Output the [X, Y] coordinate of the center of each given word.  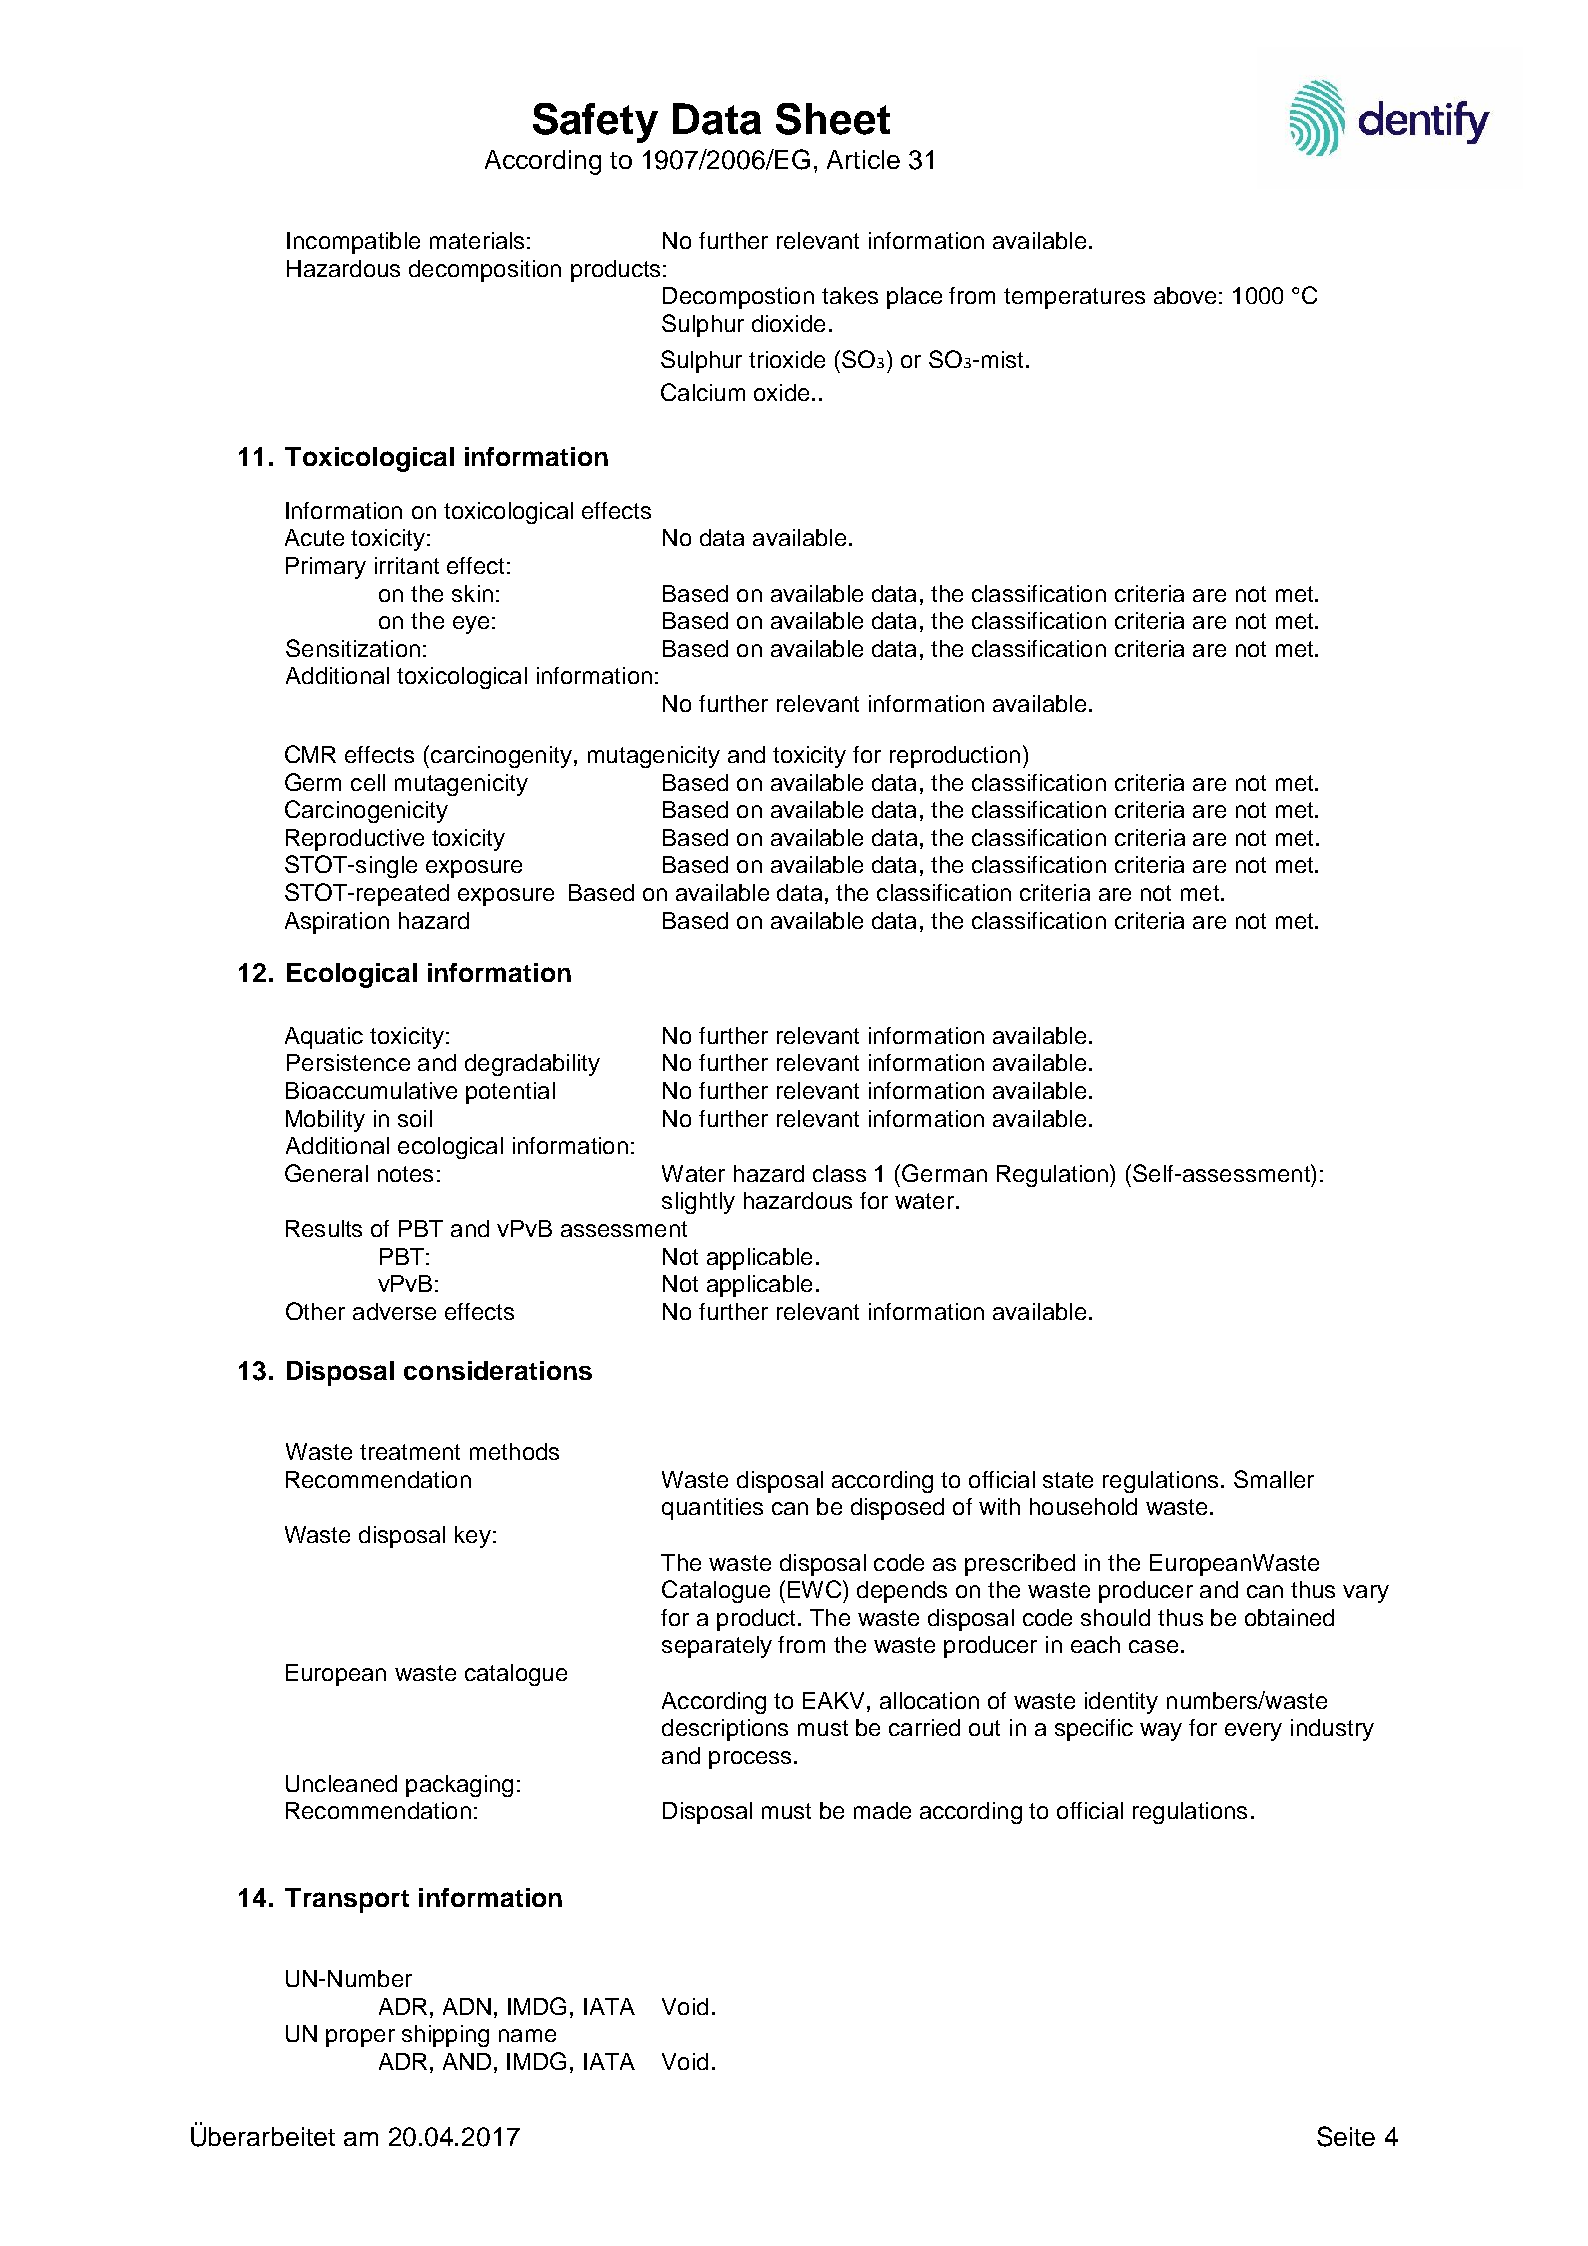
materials [477, 240]
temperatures [1074, 298]
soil [415, 1118]
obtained [1289, 1617]
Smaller [1274, 1479]
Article [863, 159]
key [473, 1537]
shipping [445, 2036]
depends [902, 1592]
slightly [698, 1203]
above [1185, 295]
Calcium [703, 392]
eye [471, 625]
